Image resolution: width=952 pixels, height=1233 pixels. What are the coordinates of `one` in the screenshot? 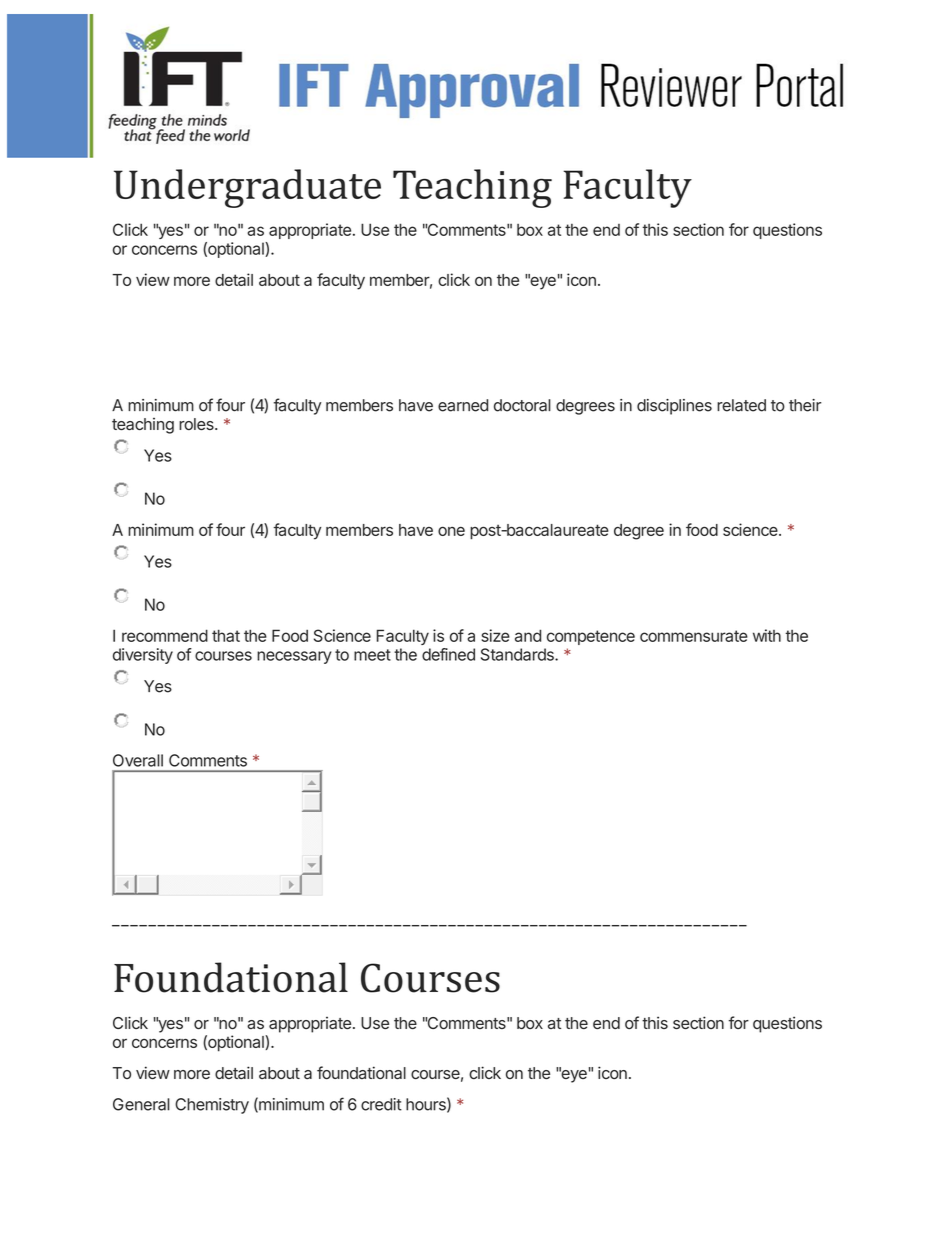 It's located at (451, 531).
